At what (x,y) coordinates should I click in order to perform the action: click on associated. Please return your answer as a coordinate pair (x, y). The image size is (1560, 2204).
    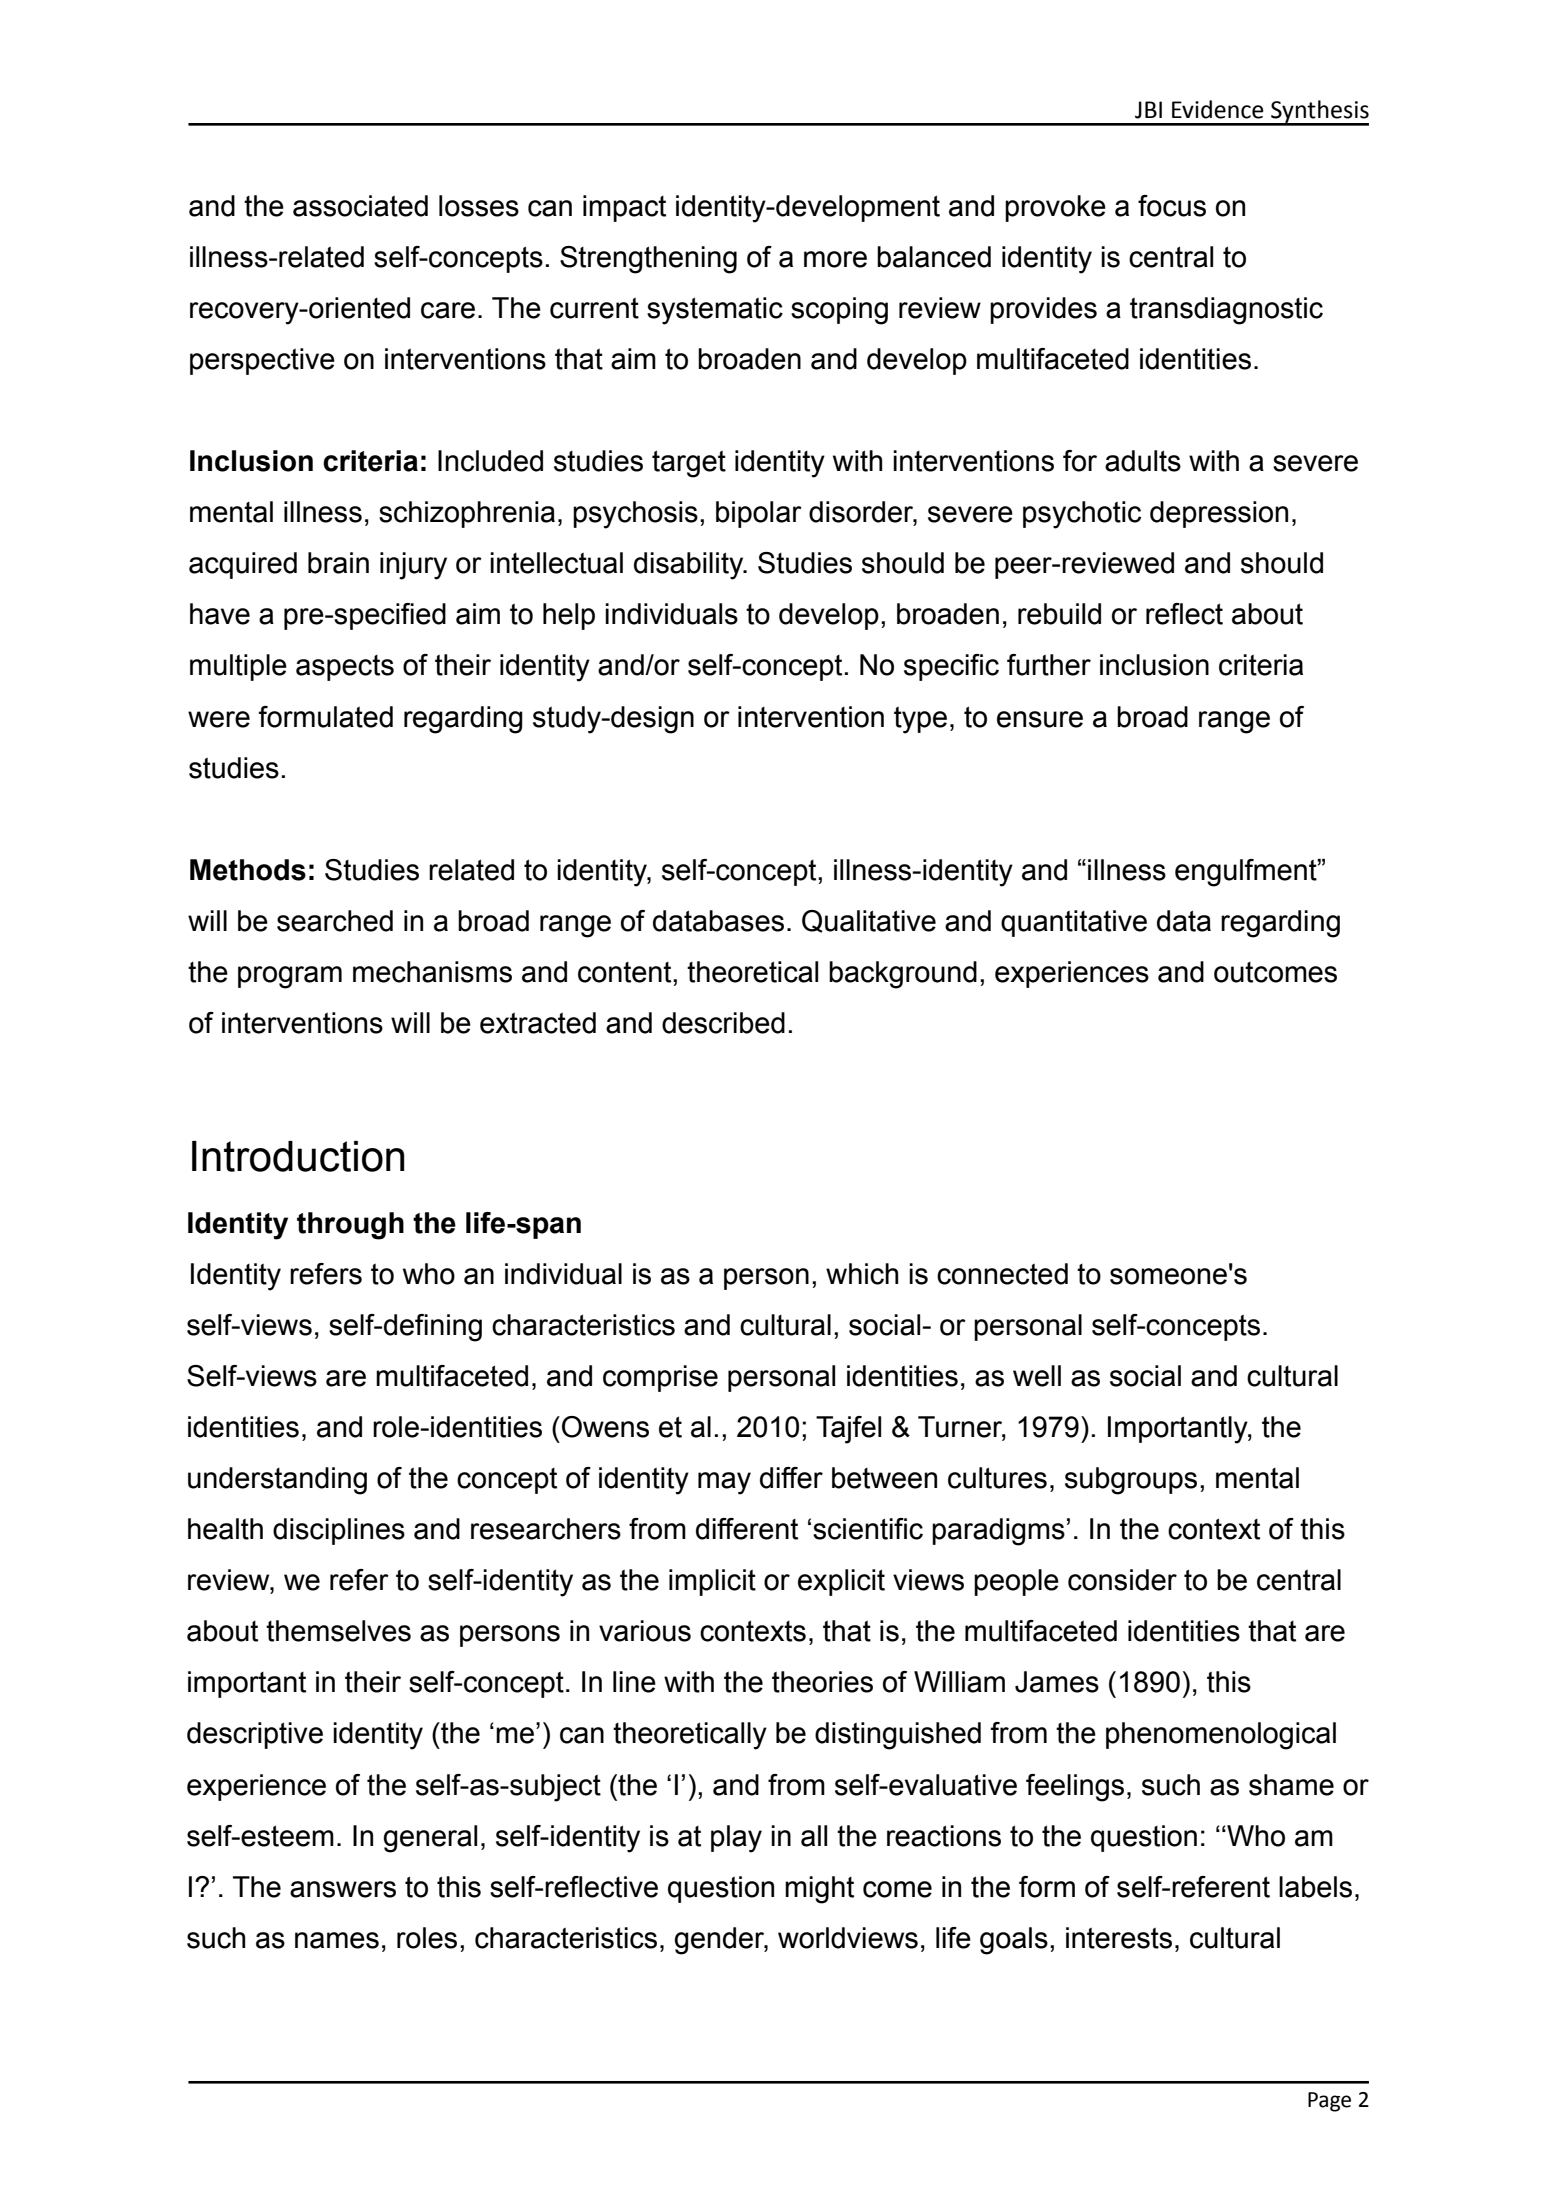
    Looking at the image, I should click on (360, 206).
